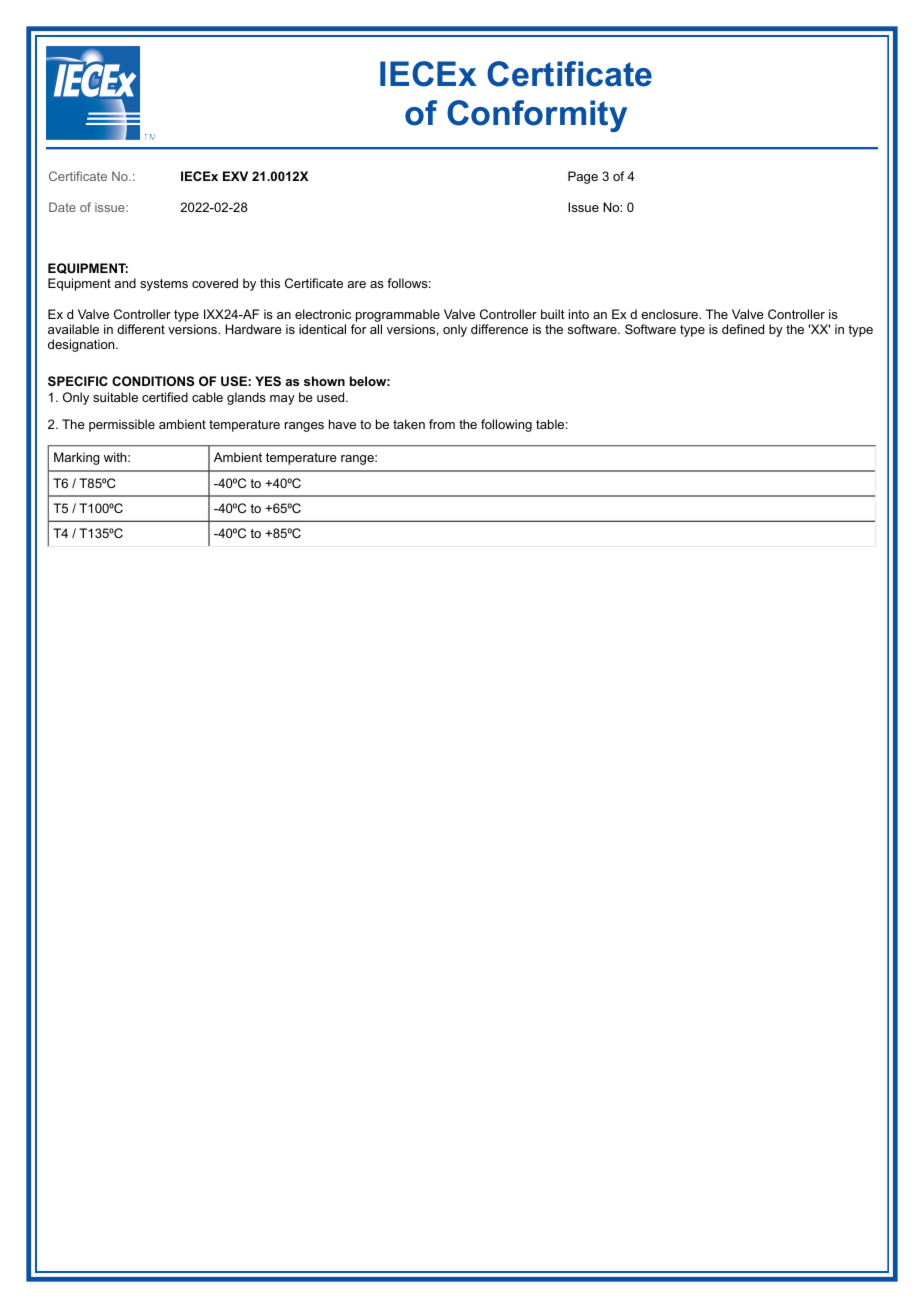 This screenshot has height=1308, width=924. Describe the element at coordinates (215, 283) in the screenshot. I see `covered` at that location.
